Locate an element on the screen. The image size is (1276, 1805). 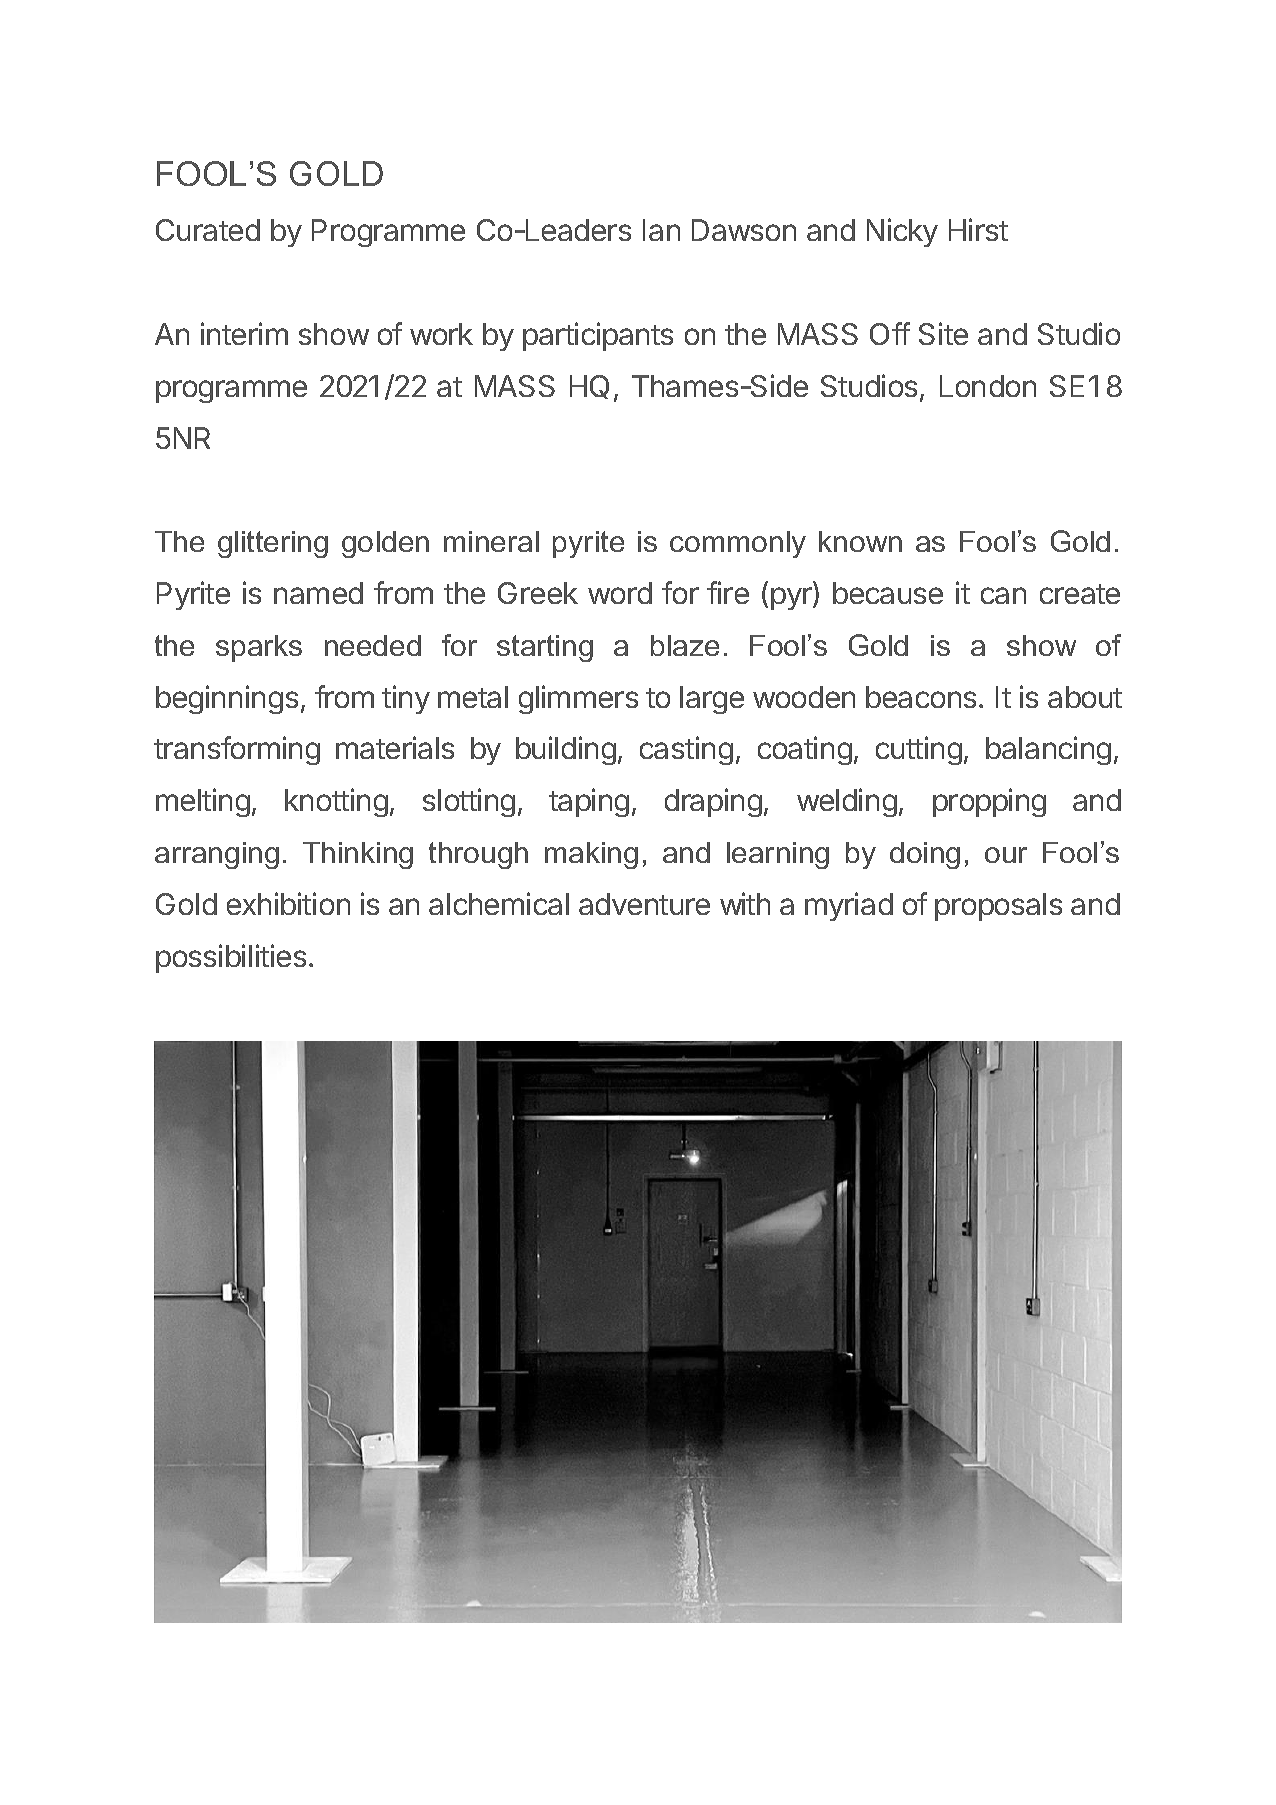
Curated is located at coordinates (208, 230).
